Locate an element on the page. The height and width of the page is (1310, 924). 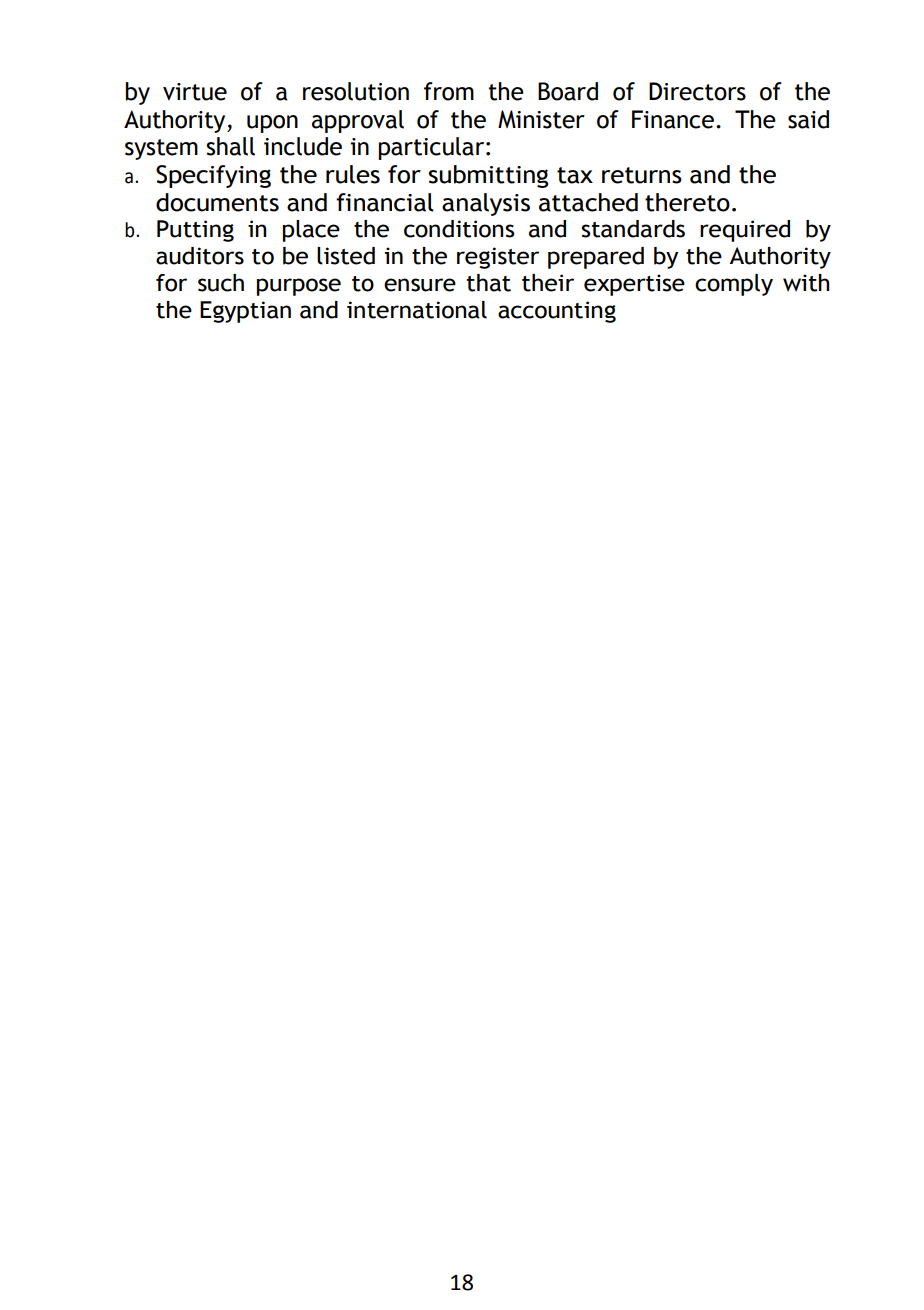
from is located at coordinates (449, 91).
